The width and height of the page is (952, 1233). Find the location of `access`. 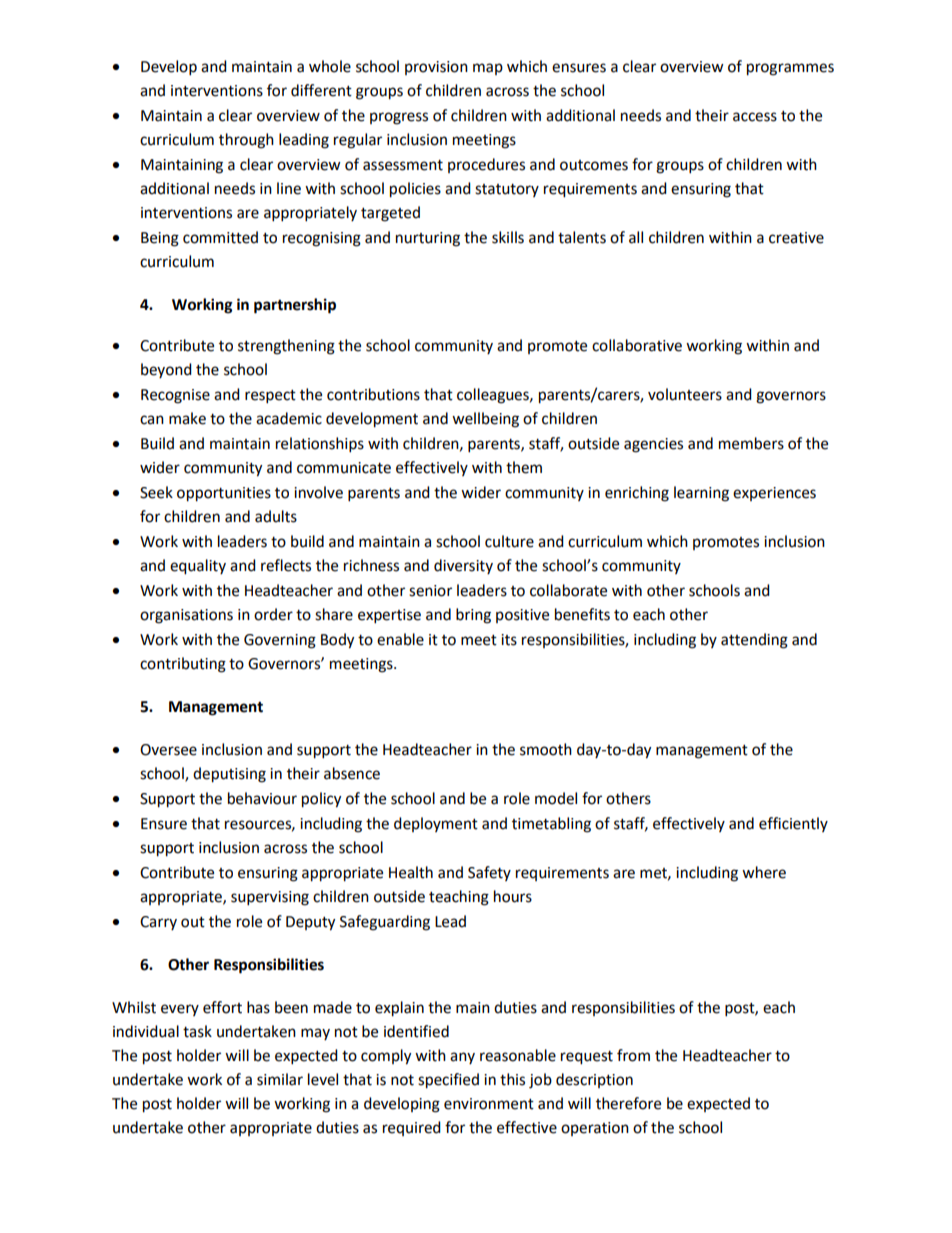

access is located at coordinates (755, 117).
